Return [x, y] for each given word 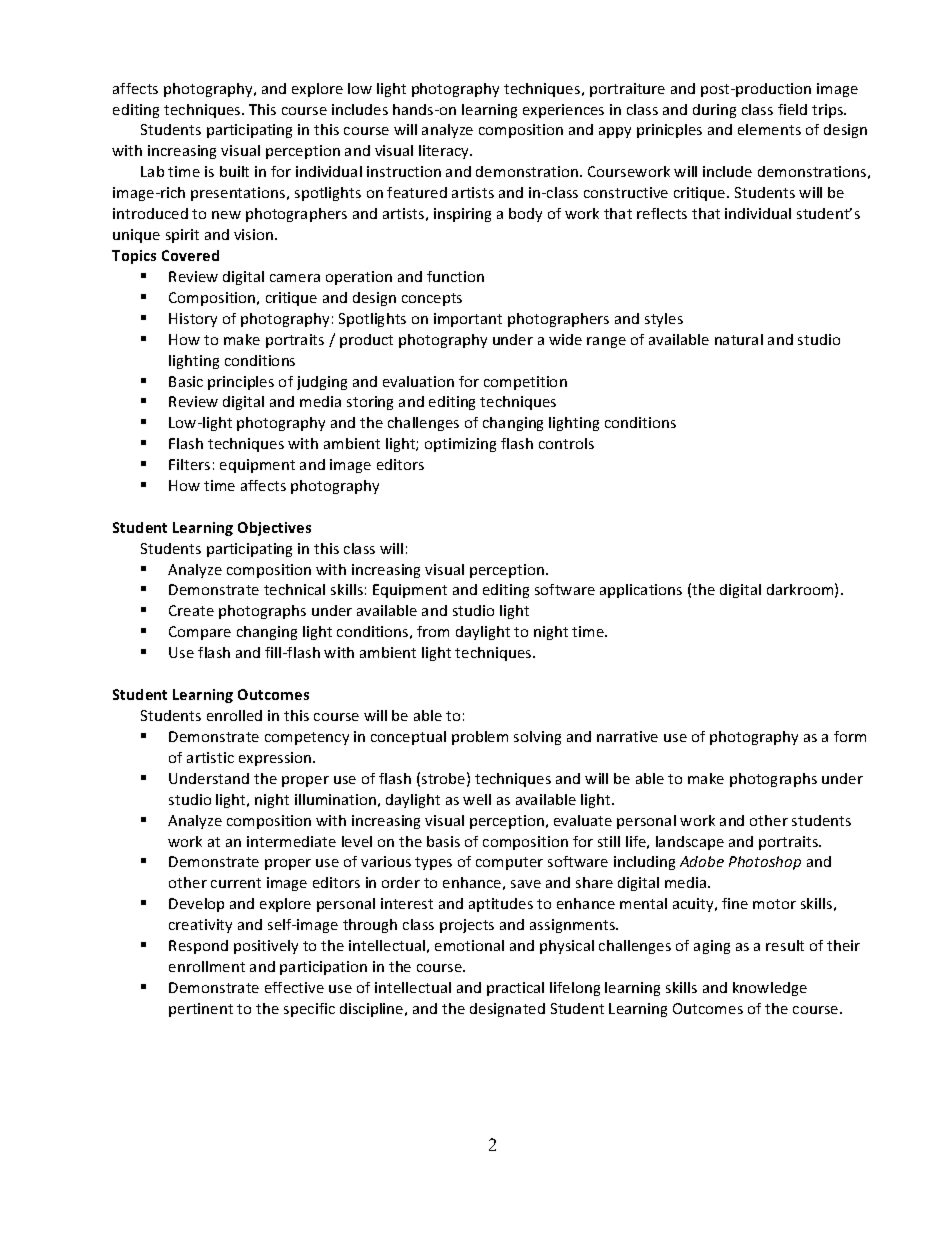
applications [641, 591]
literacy [445, 152]
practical [515, 989]
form [850, 736]
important [468, 320]
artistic [210, 757]
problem [480, 738]
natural [739, 339]
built [234, 171]
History [193, 320]
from [433, 631]
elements [769, 129]
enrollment [207, 966]
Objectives [274, 529]
